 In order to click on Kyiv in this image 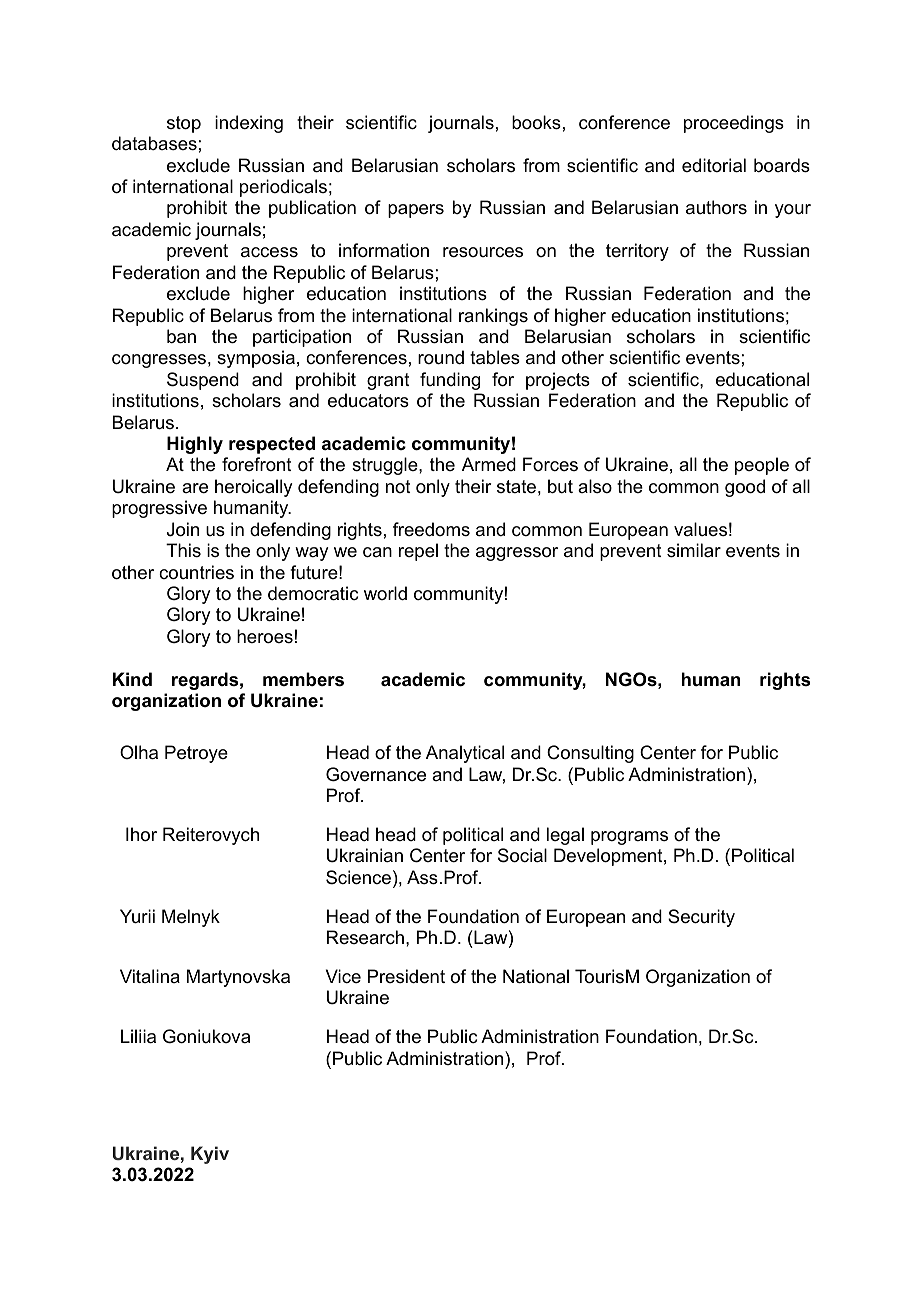, I will do `click(210, 1155)`.
